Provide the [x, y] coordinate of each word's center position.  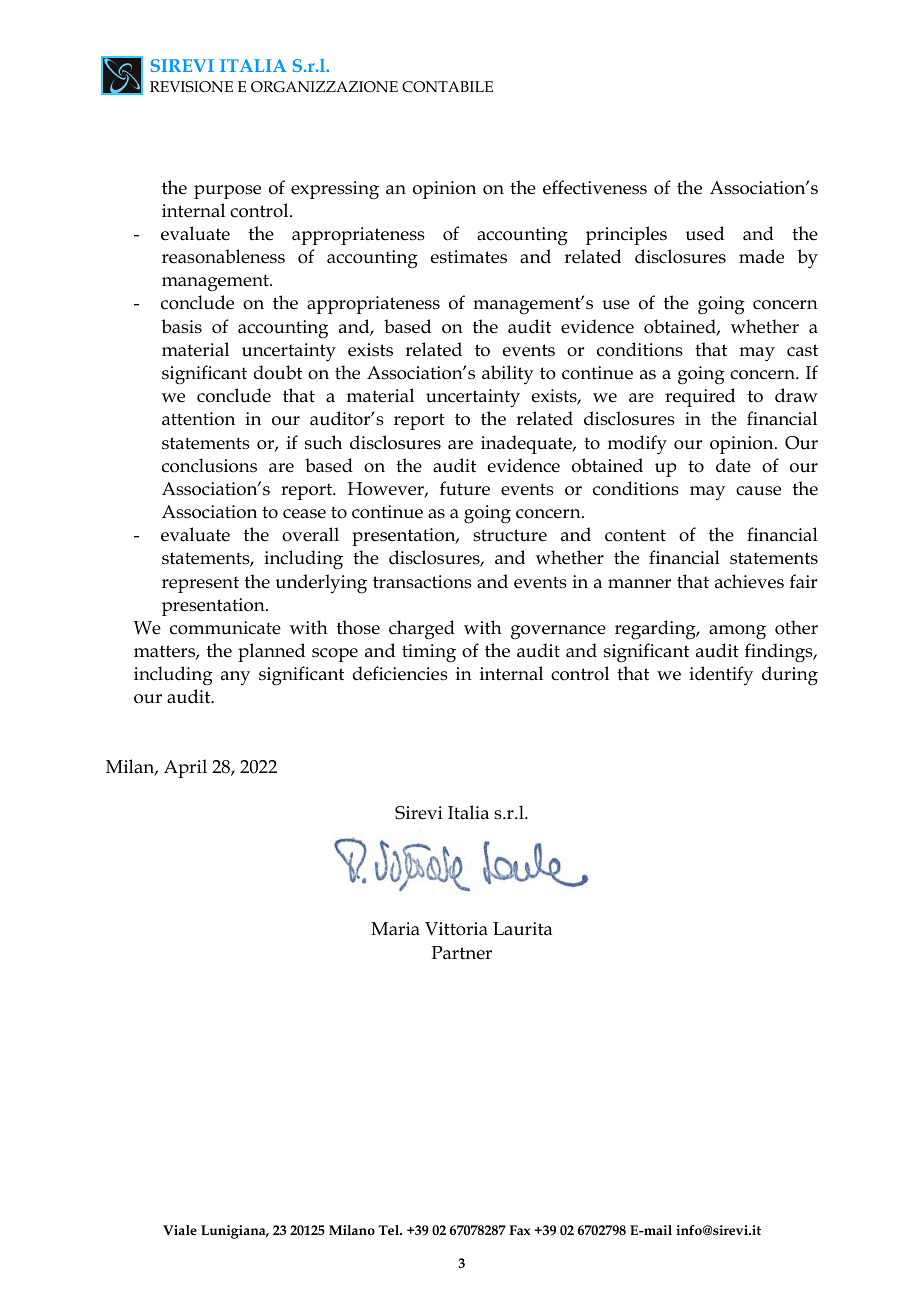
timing [429, 653]
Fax [519, 1230]
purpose [227, 192]
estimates [469, 257]
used [705, 233]
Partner [461, 953]
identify [721, 676]
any [235, 678]
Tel [390, 1230]
